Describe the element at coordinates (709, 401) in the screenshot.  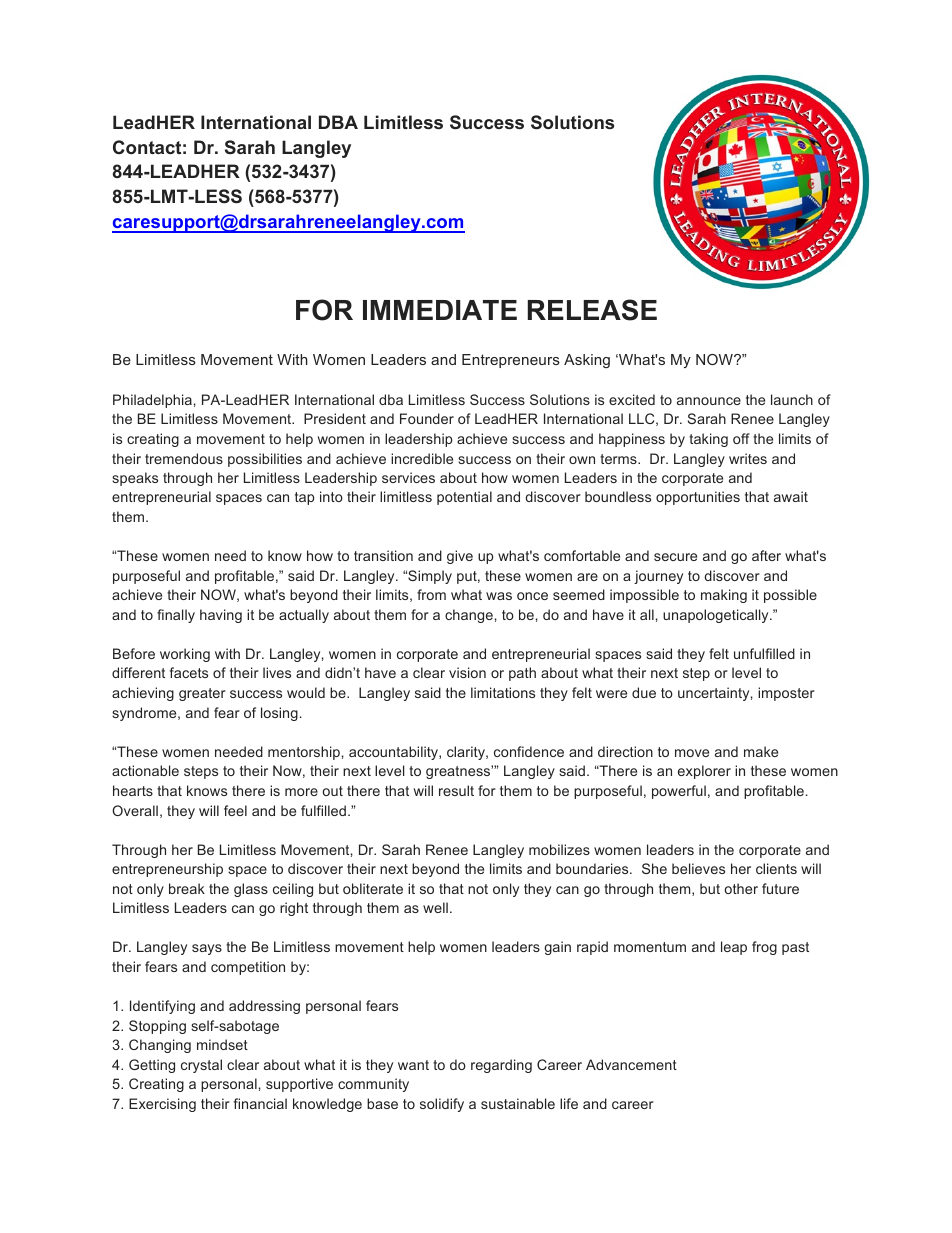
I see `announce` at that location.
